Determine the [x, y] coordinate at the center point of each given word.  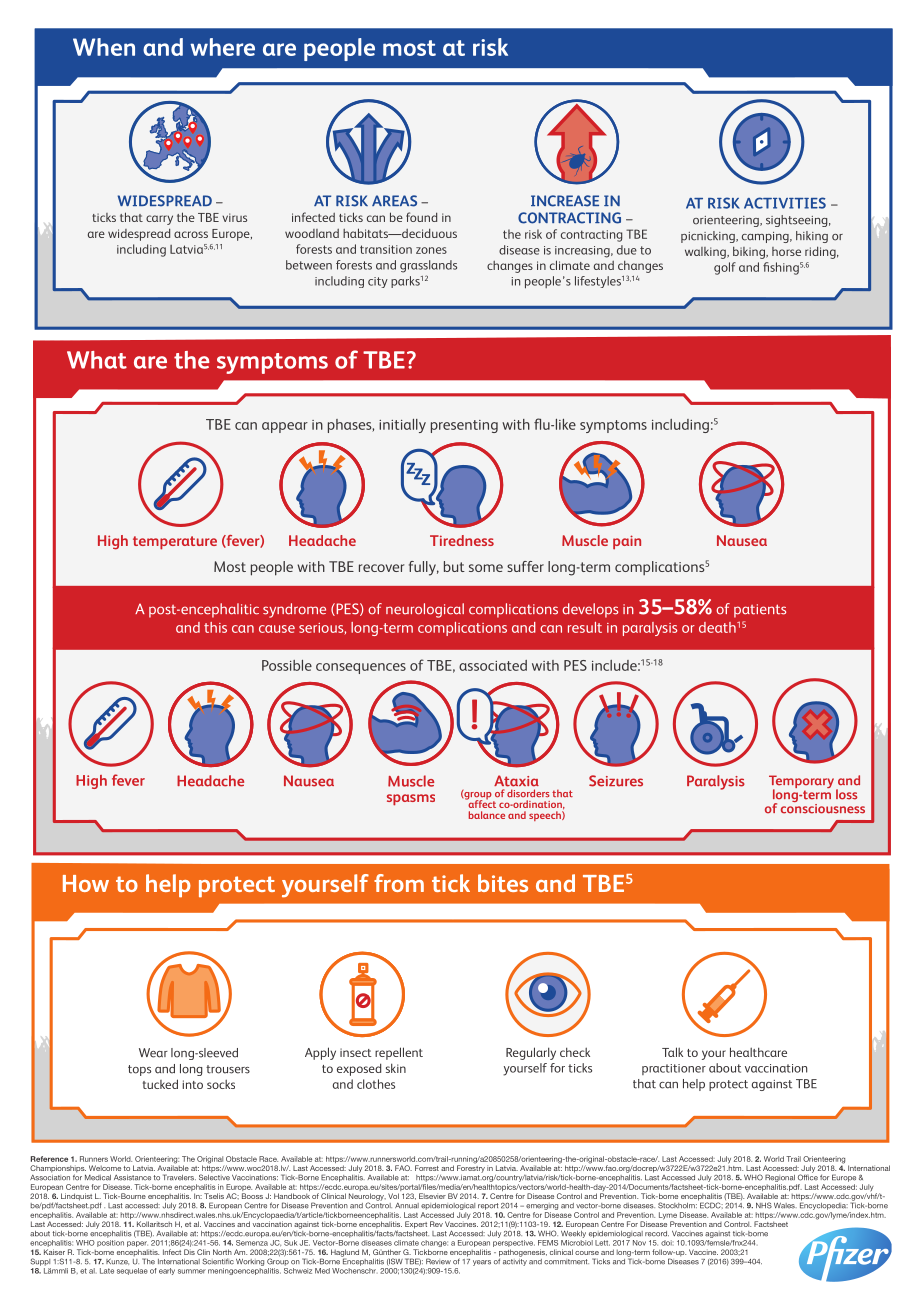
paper [138, 1245]
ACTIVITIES [785, 203]
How [86, 883]
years [482, 1263]
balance [487, 815]
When [104, 47]
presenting [464, 426]
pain [627, 542]
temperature [175, 543]
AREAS [394, 201]
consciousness [823, 807]
